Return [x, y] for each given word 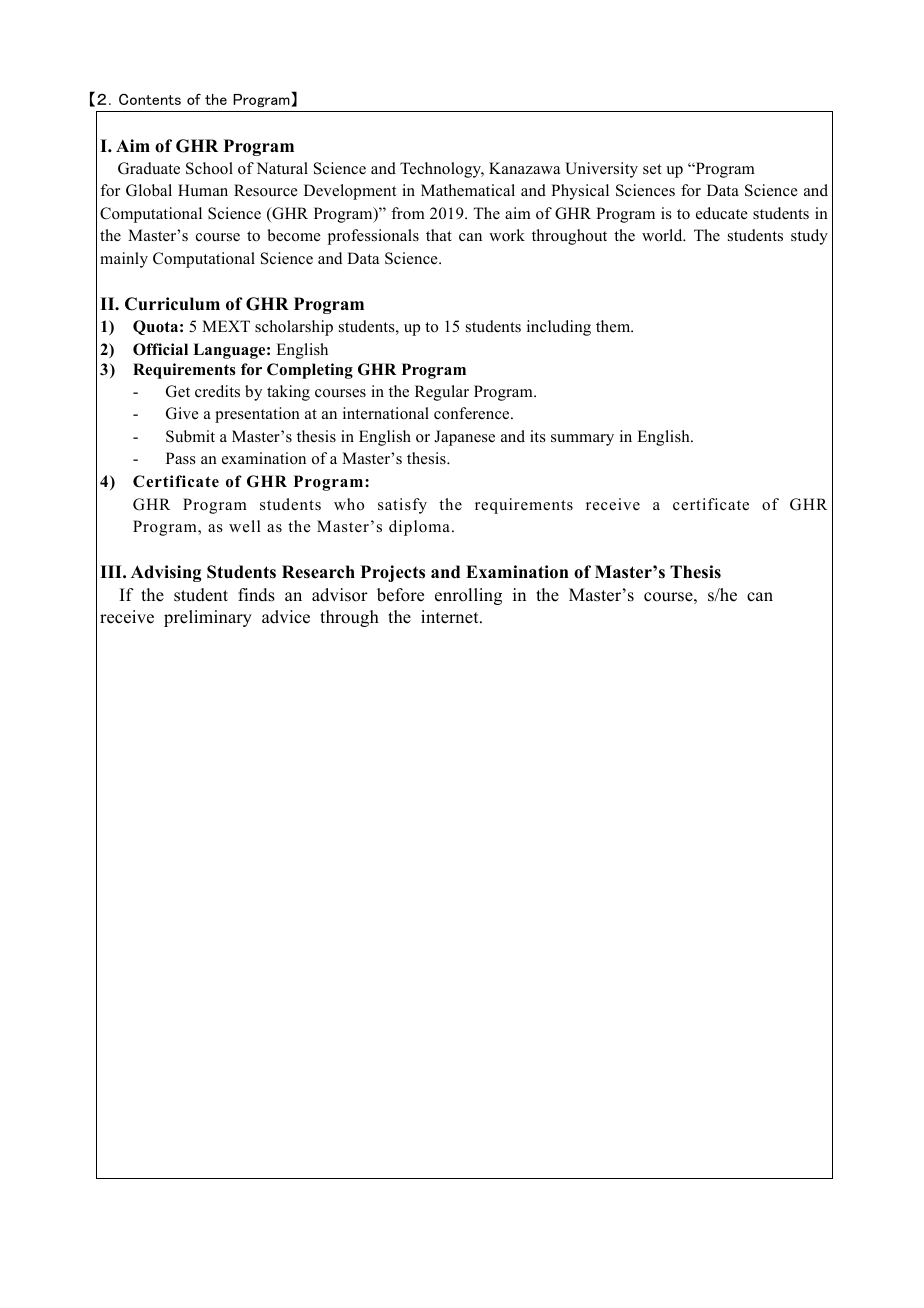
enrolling [468, 596]
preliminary [208, 618]
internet [451, 617]
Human [203, 190]
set [652, 169]
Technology [442, 170]
